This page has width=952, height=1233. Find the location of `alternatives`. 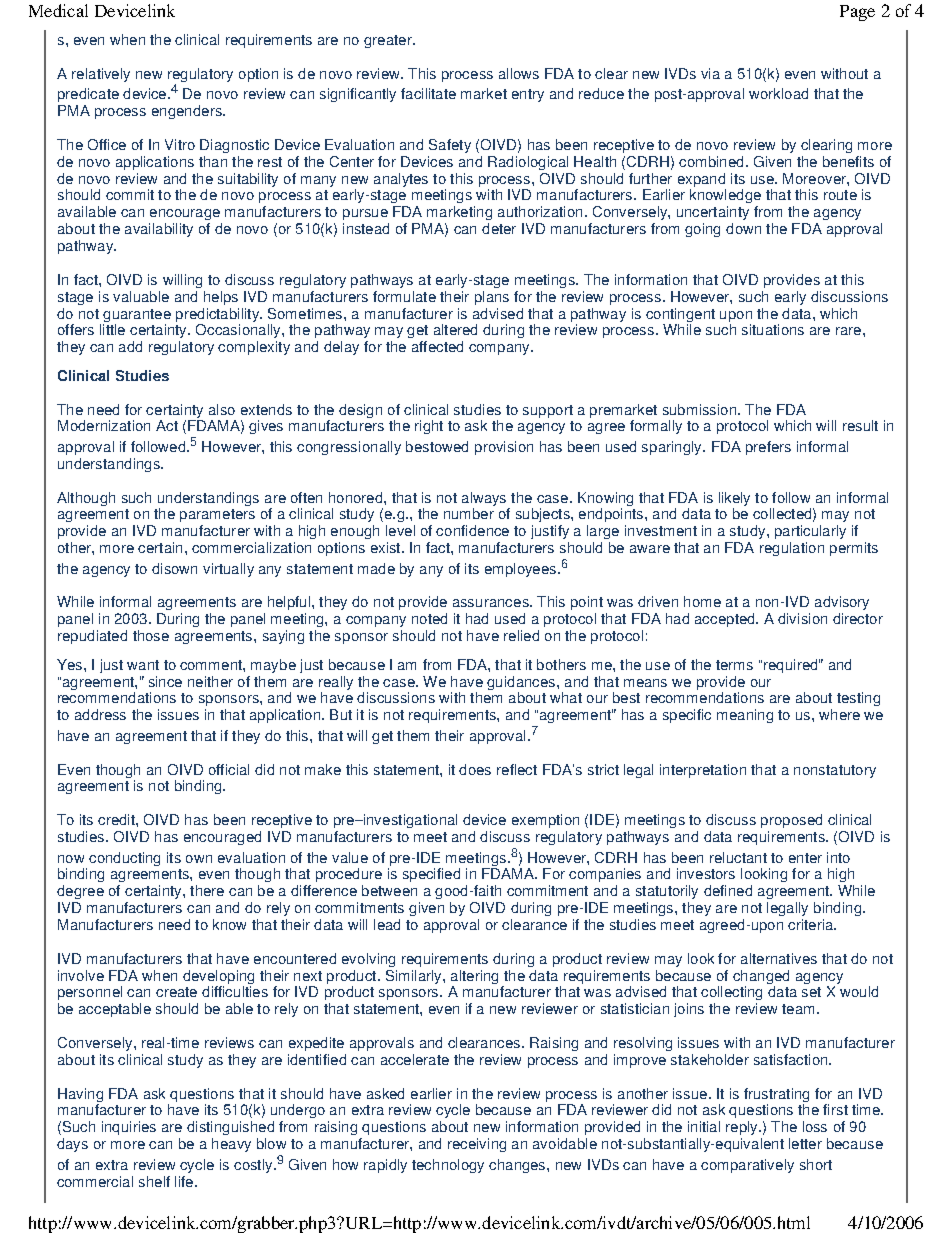

alternatives is located at coordinates (779, 958).
